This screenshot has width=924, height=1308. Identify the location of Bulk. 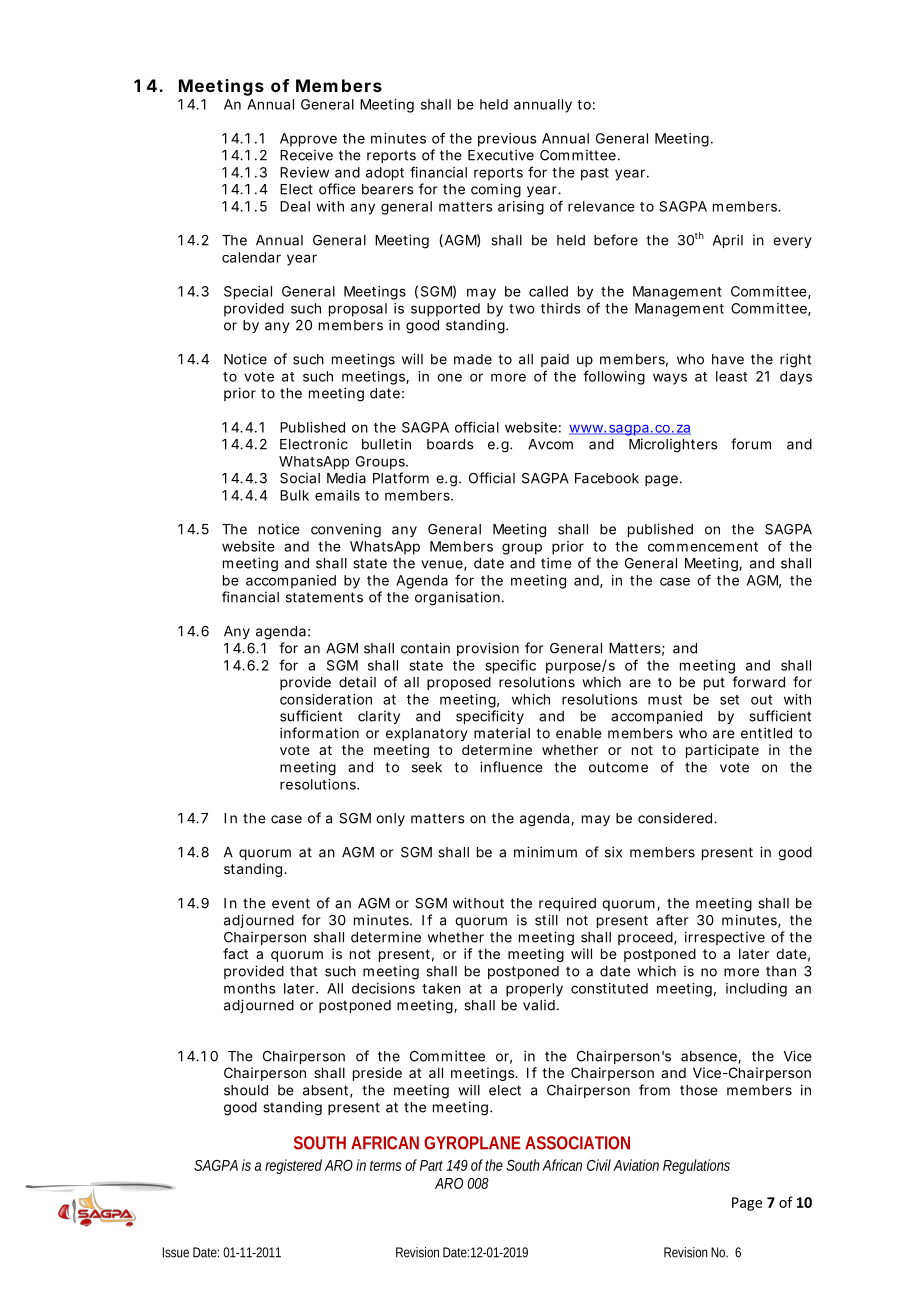
(294, 495).
